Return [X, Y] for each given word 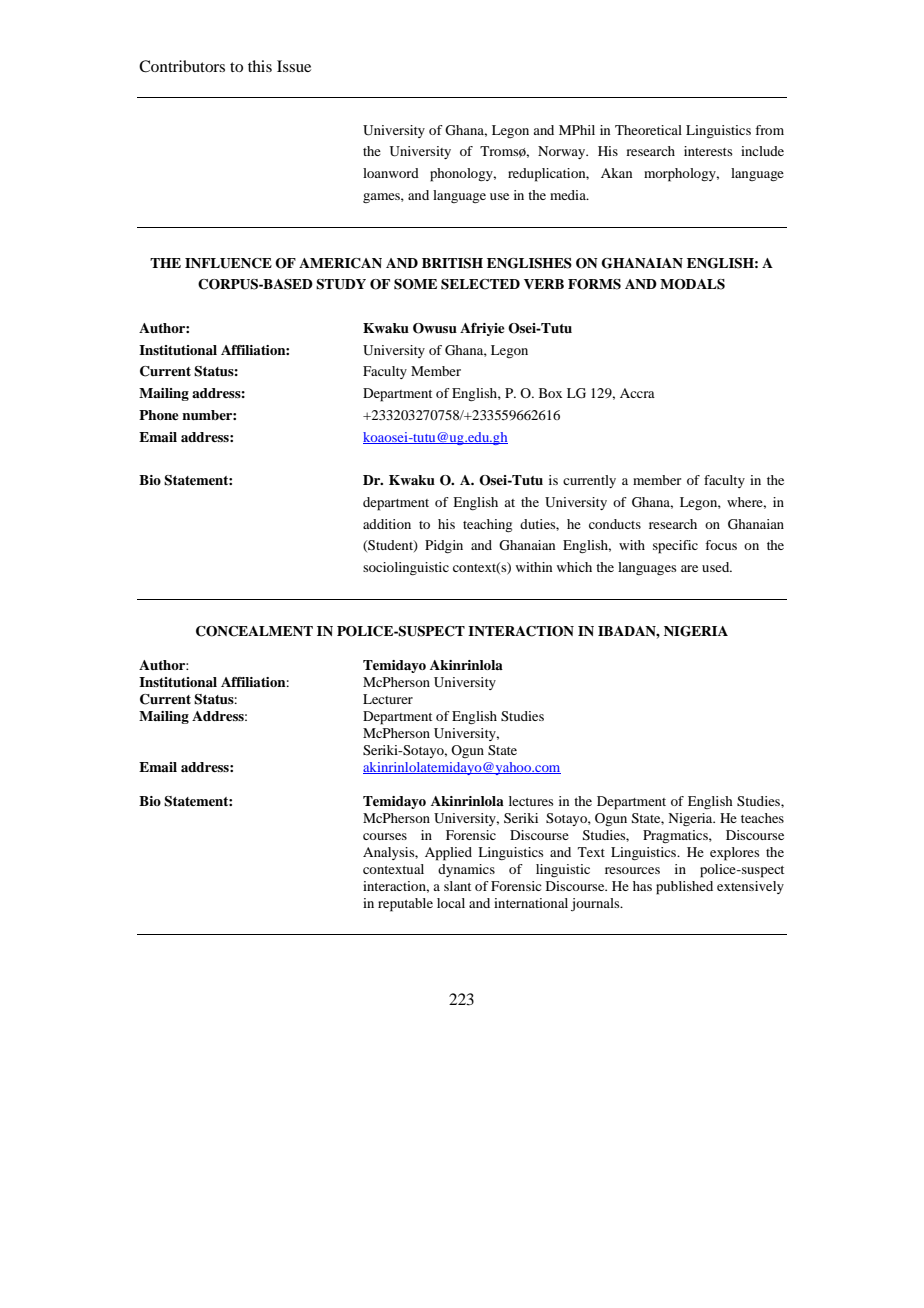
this [260, 66]
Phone [159, 415]
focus [721, 545]
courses [385, 836]
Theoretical [648, 130]
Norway [563, 152]
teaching [487, 525]
